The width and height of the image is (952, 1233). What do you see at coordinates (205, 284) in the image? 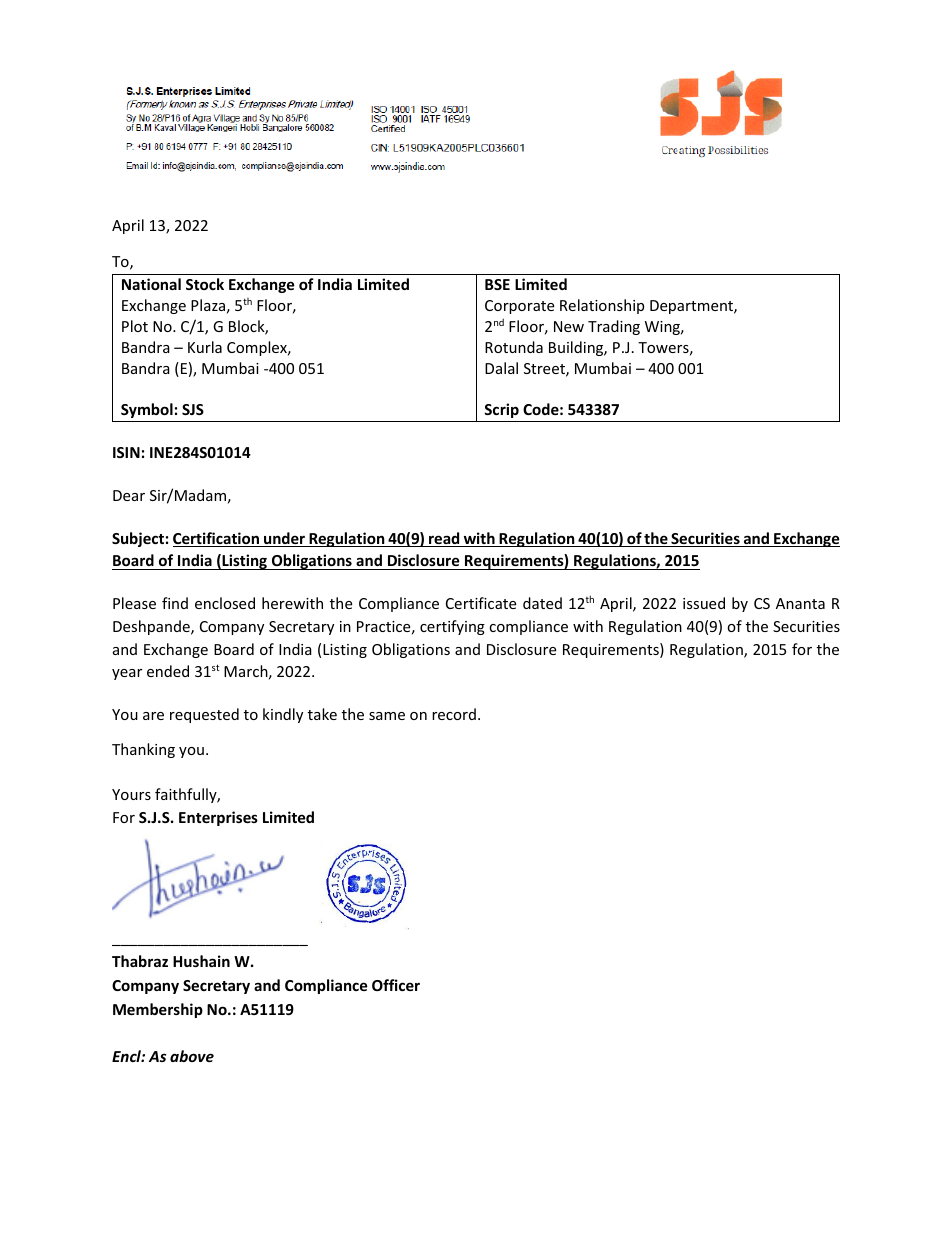
I see `Stock` at bounding box center [205, 284].
